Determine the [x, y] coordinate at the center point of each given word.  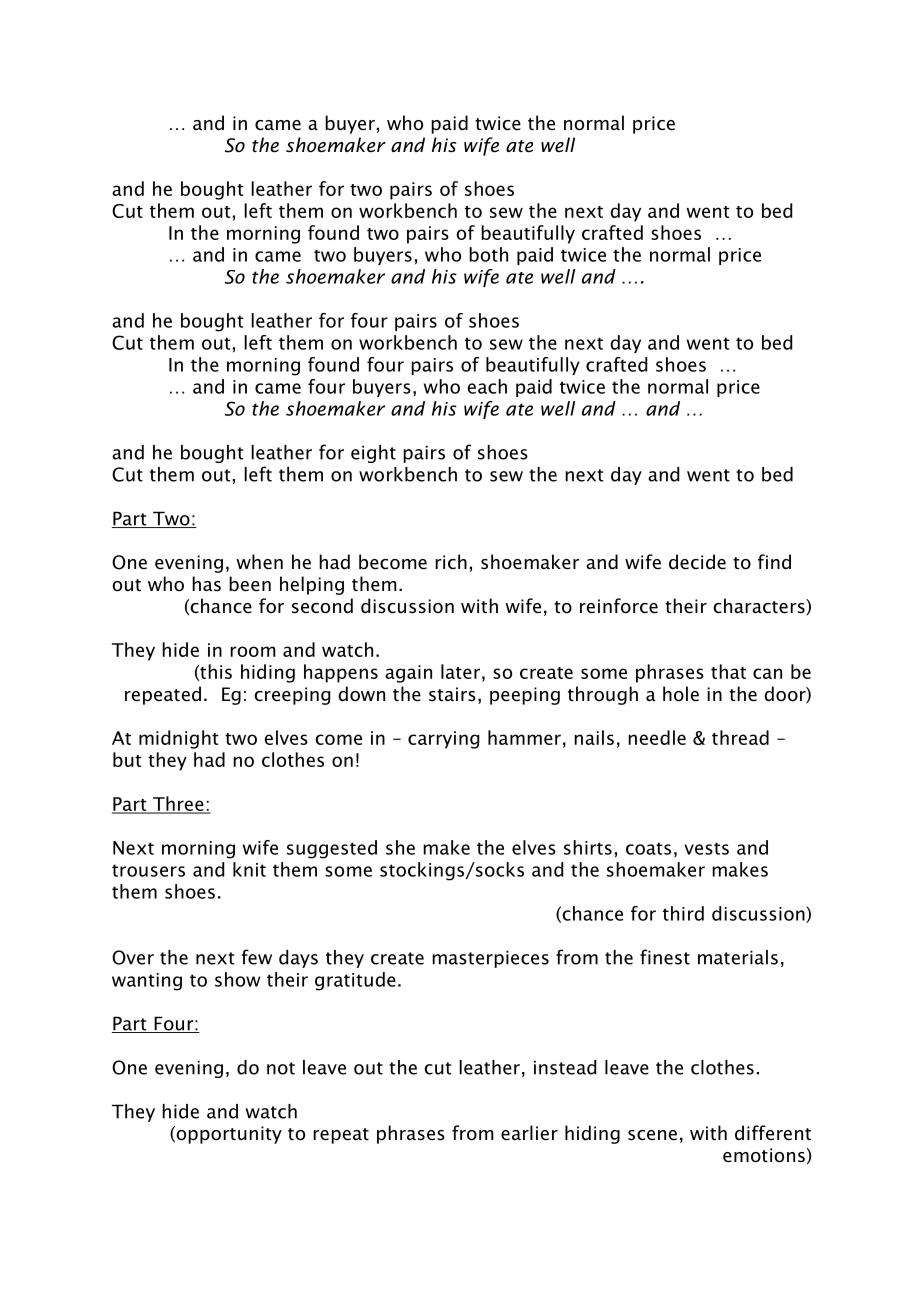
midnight [179, 739]
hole [681, 694]
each [487, 386]
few [257, 957]
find [774, 562]
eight [373, 454]
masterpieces [490, 959]
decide [697, 562]
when [259, 562]
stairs [452, 694]
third [683, 913]
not [281, 1068]
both [488, 254]
